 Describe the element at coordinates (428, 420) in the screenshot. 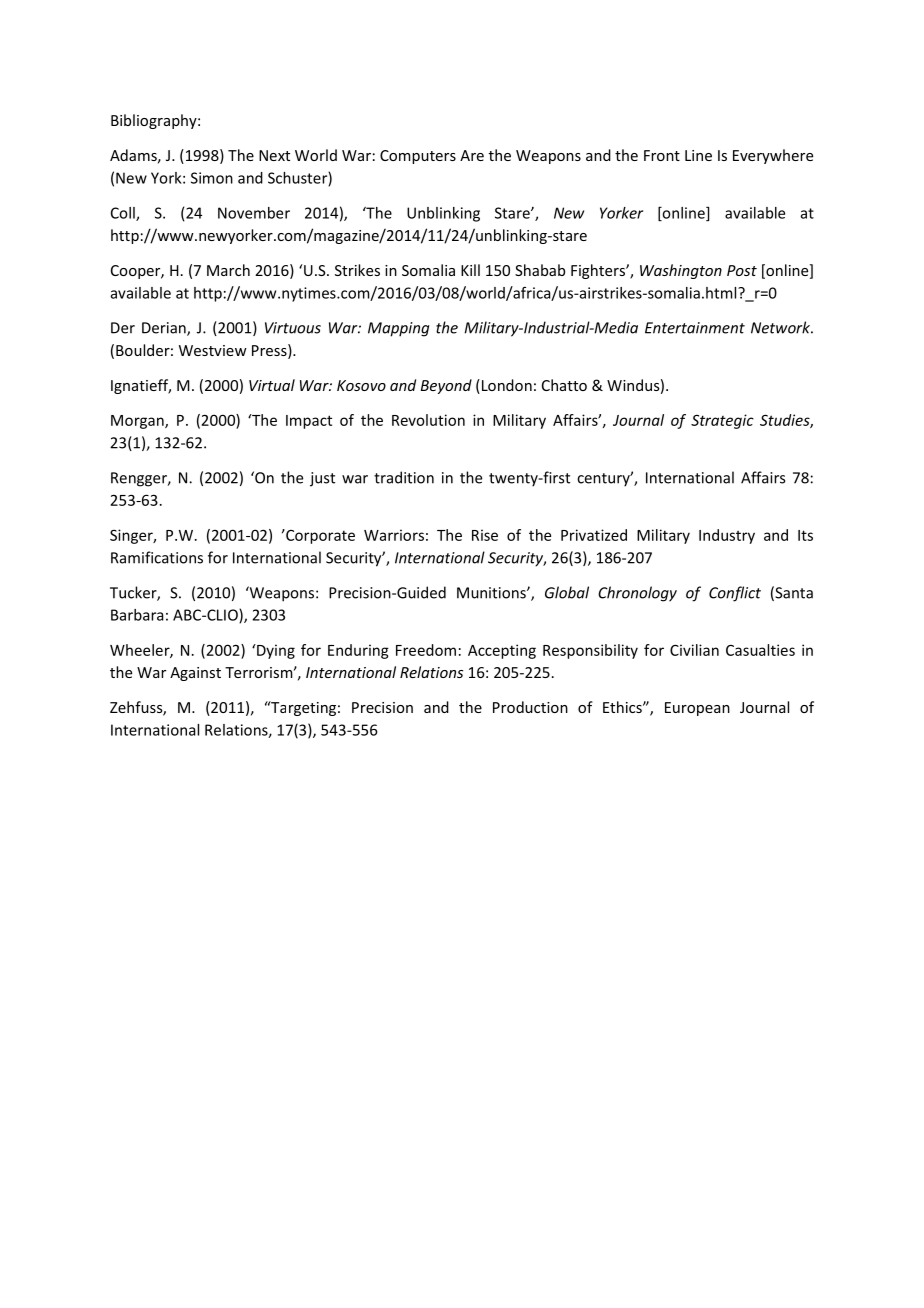

I see `Revolution` at that location.
